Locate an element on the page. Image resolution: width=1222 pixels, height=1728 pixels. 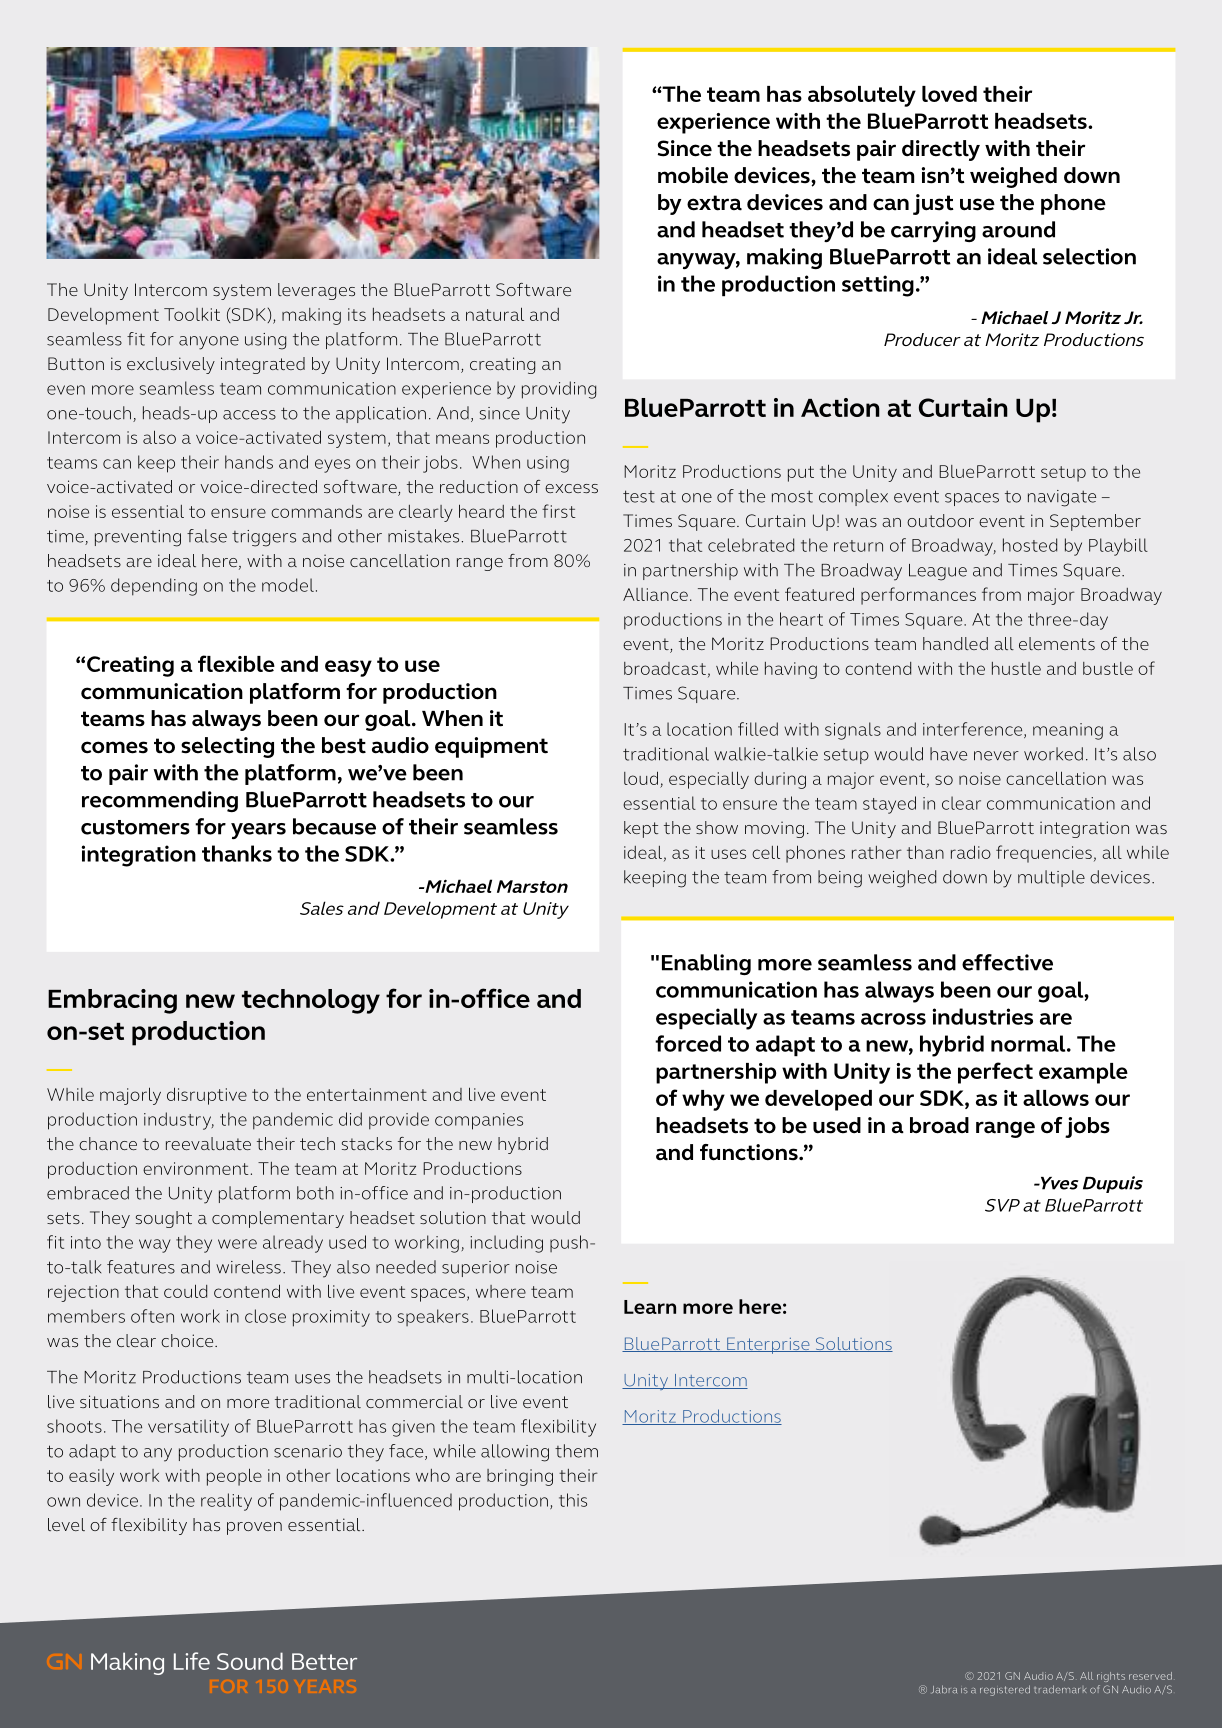
mobile is located at coordinates (693, 175).
